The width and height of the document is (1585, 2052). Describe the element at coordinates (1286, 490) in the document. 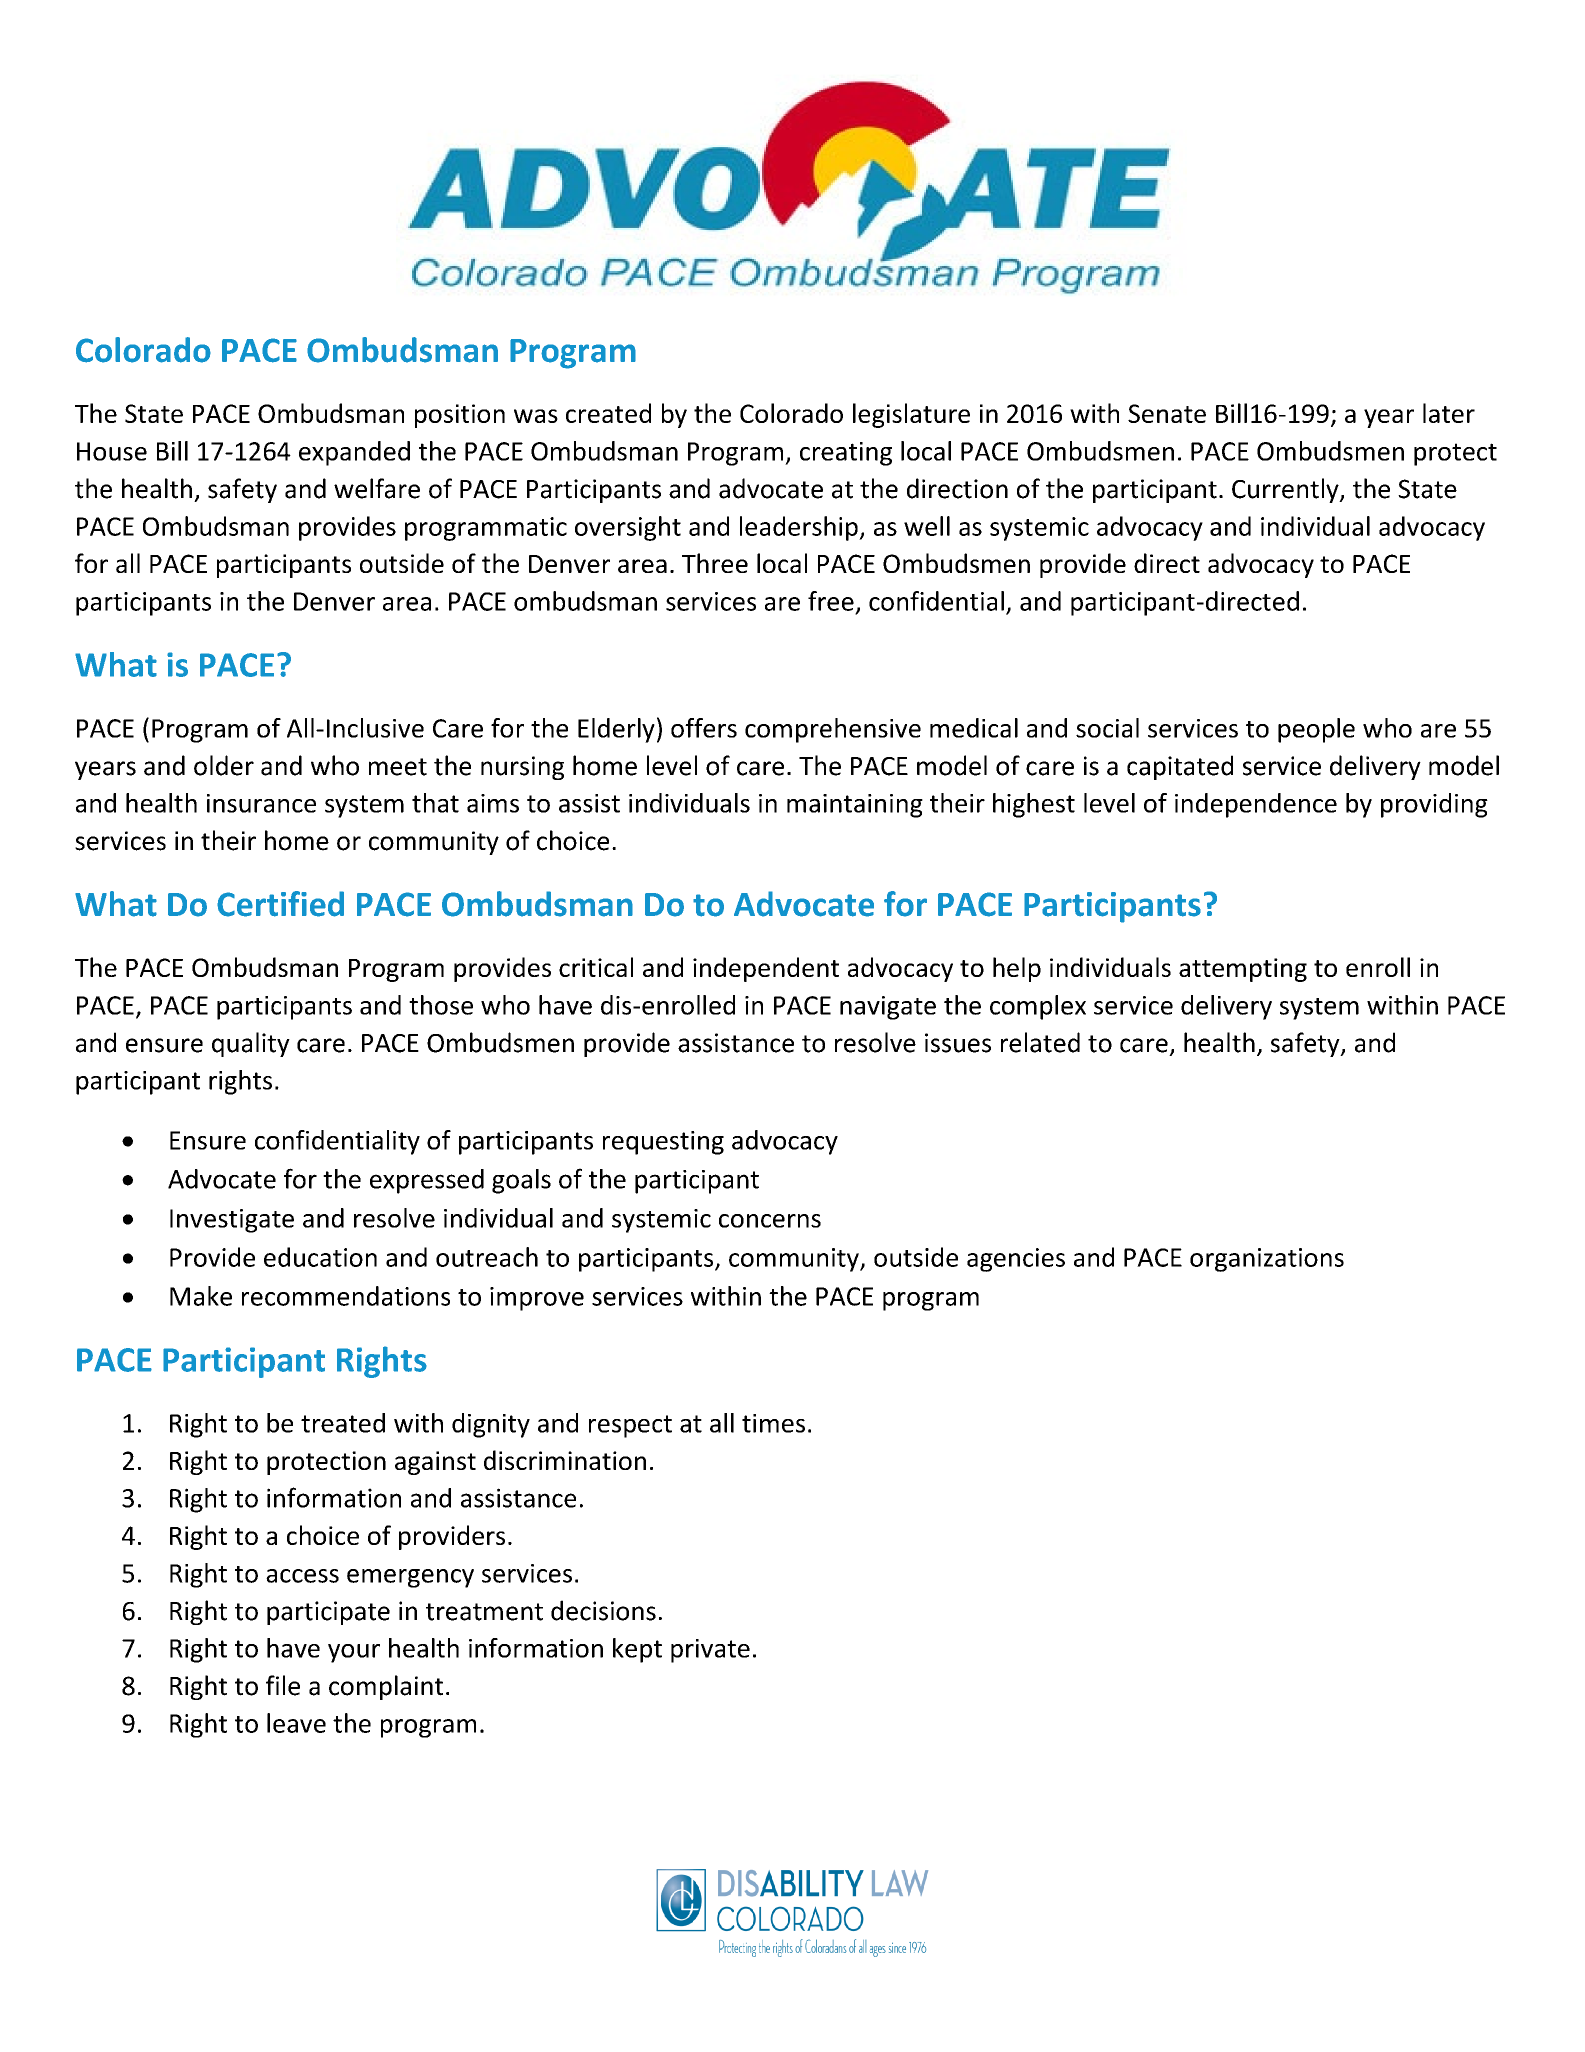

I see `Currently` at that location.
